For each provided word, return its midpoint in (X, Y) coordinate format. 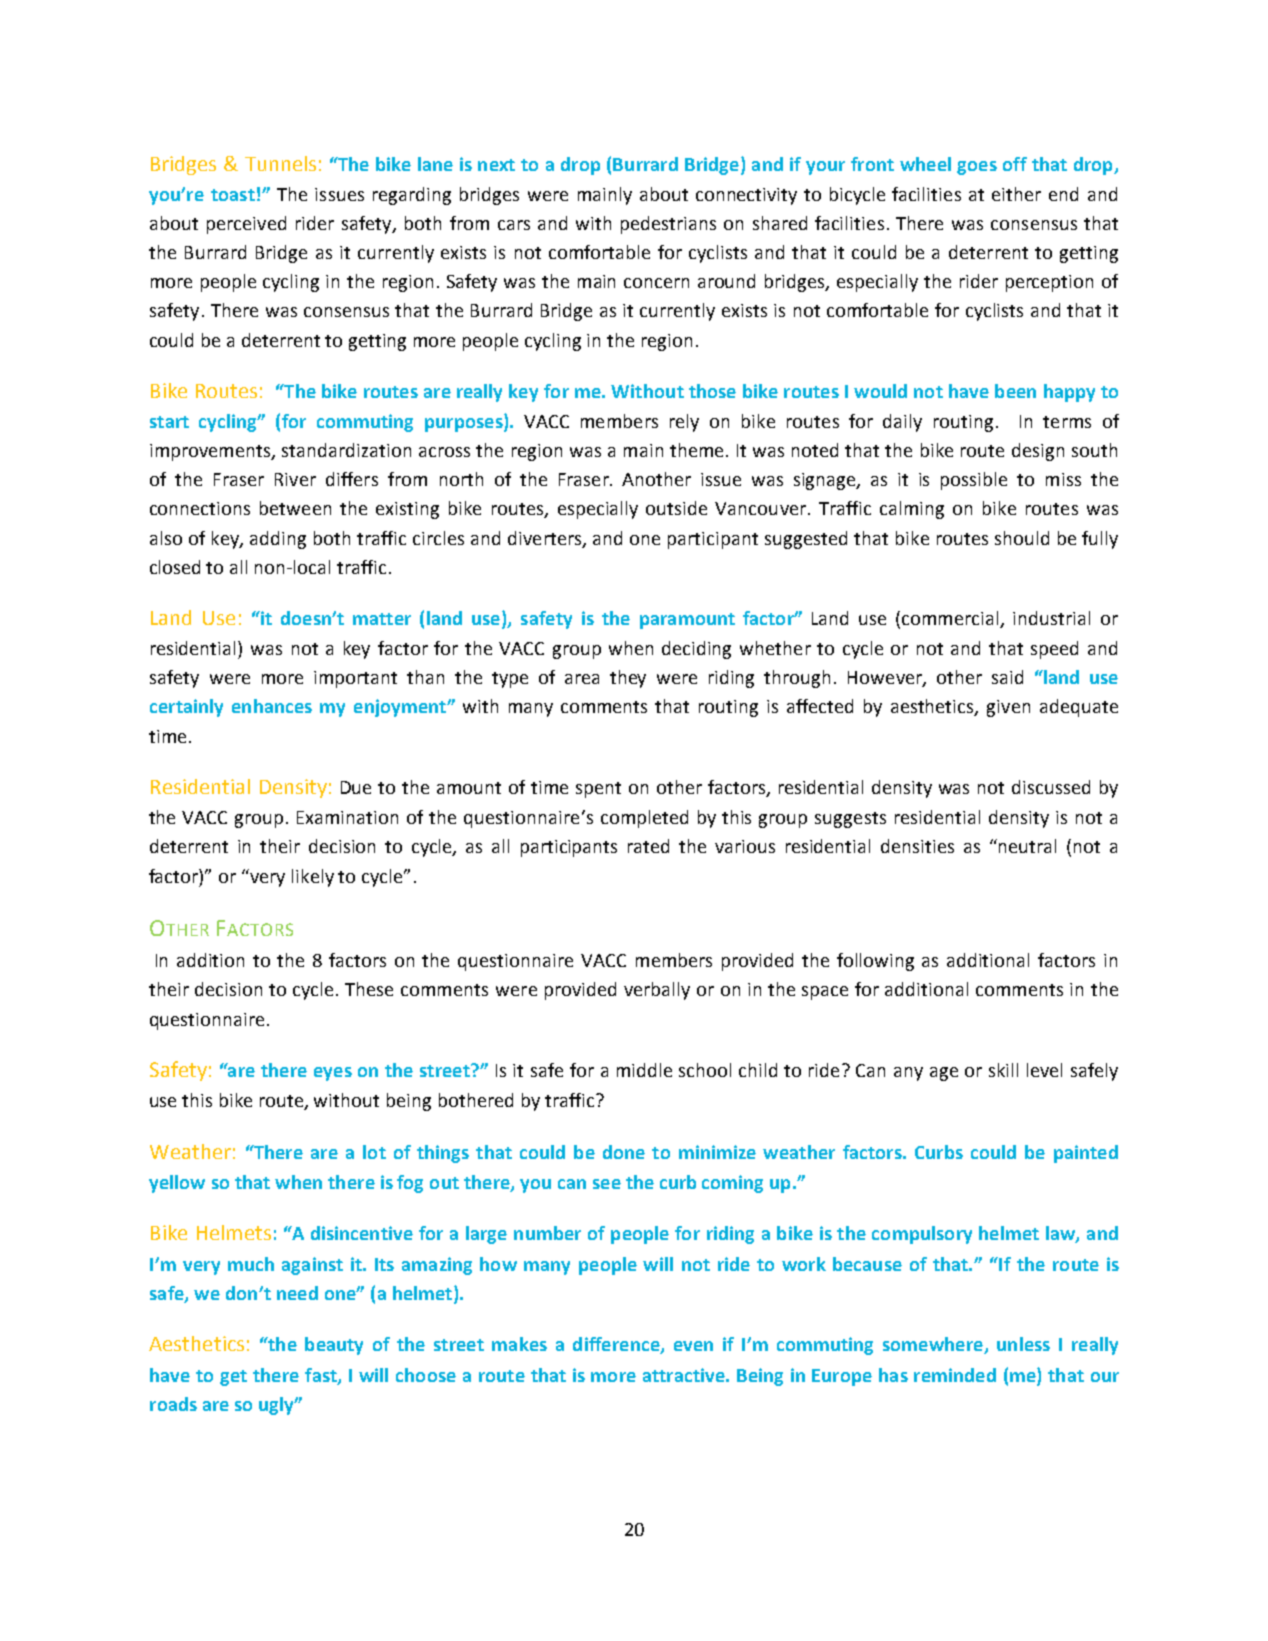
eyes (333, 1074)
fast (322, 1376)
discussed (1051, 787)
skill (1003, 1070)
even (693, 1346)
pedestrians (668, 225)
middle (644, 1070)
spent (598, 790)
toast (233, 195)
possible (974, 481)
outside (676, 508)
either (1016, 194)
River (295, 479)
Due (356, 787)
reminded (955, 1375)
